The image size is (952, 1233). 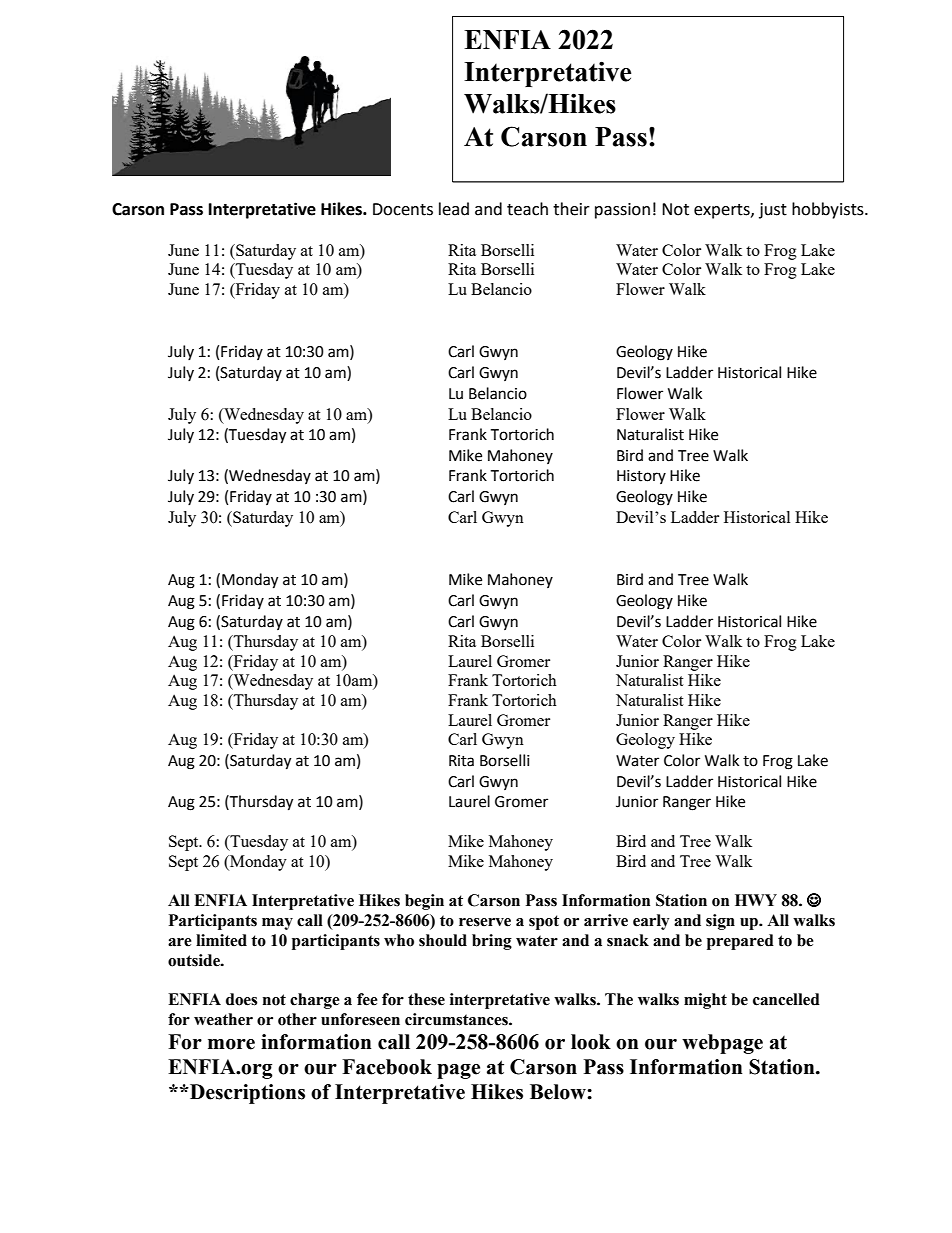 What do you see at coordinates (571, 209) in the screenshot?
I see `their` at bounding box center [571, 209].
